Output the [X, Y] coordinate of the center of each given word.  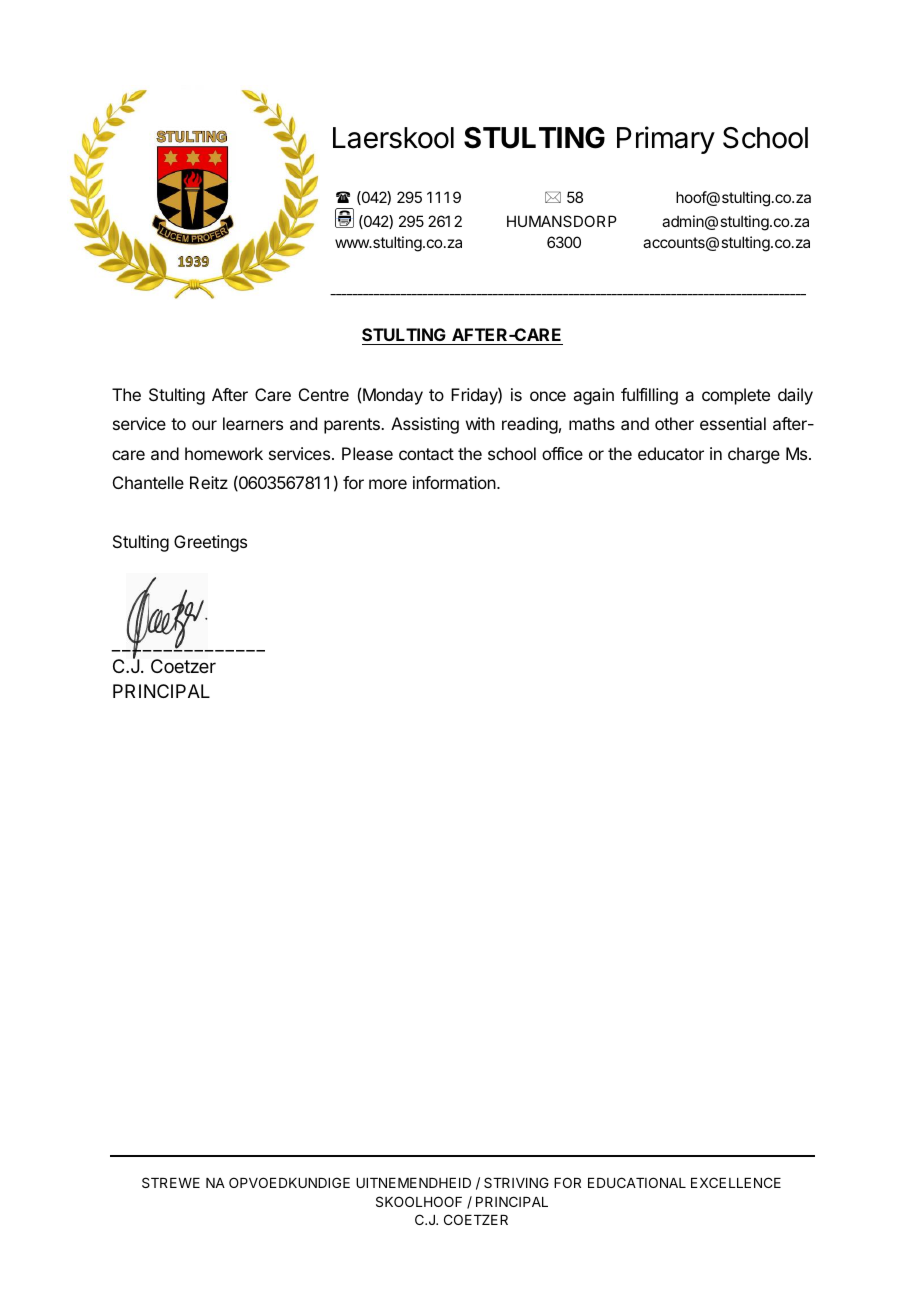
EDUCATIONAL [637, 1182]
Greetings [210, 543]
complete [736, 396]
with [480, 423]
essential [733, 423]
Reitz [209, 482]
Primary [666, 140]
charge [754, 455]
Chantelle [148, 482]
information [454, 482]
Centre [324, 394]
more [388, 484]
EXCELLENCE [736, 1182]
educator [671, 453]
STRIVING [516, 1182]
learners [253, 423]
